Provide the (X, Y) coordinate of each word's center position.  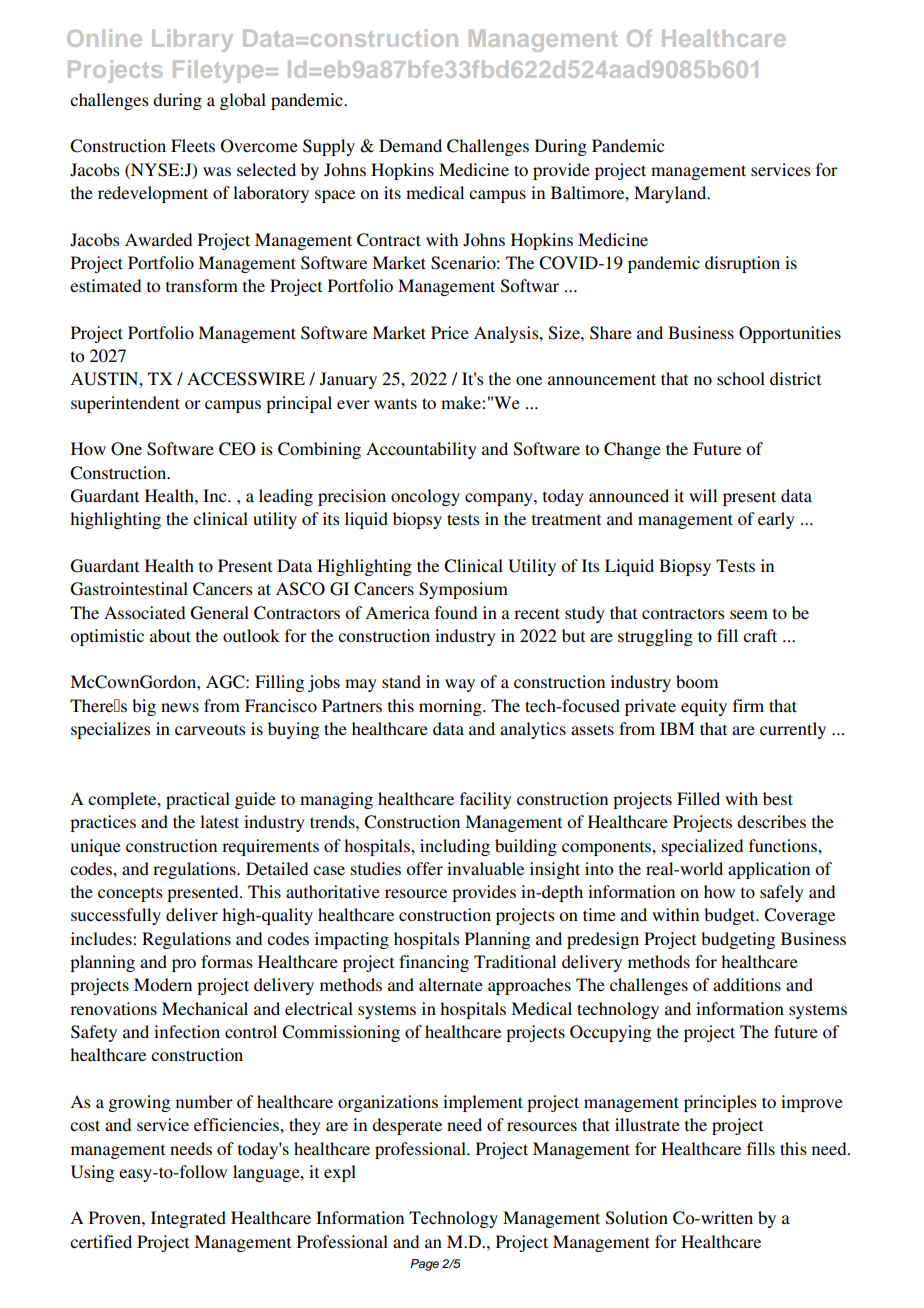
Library (192, 40)
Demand (410, 145)
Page (424, 1265)
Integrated (188, 1219)
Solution (637, 1218)
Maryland (671, 194)
